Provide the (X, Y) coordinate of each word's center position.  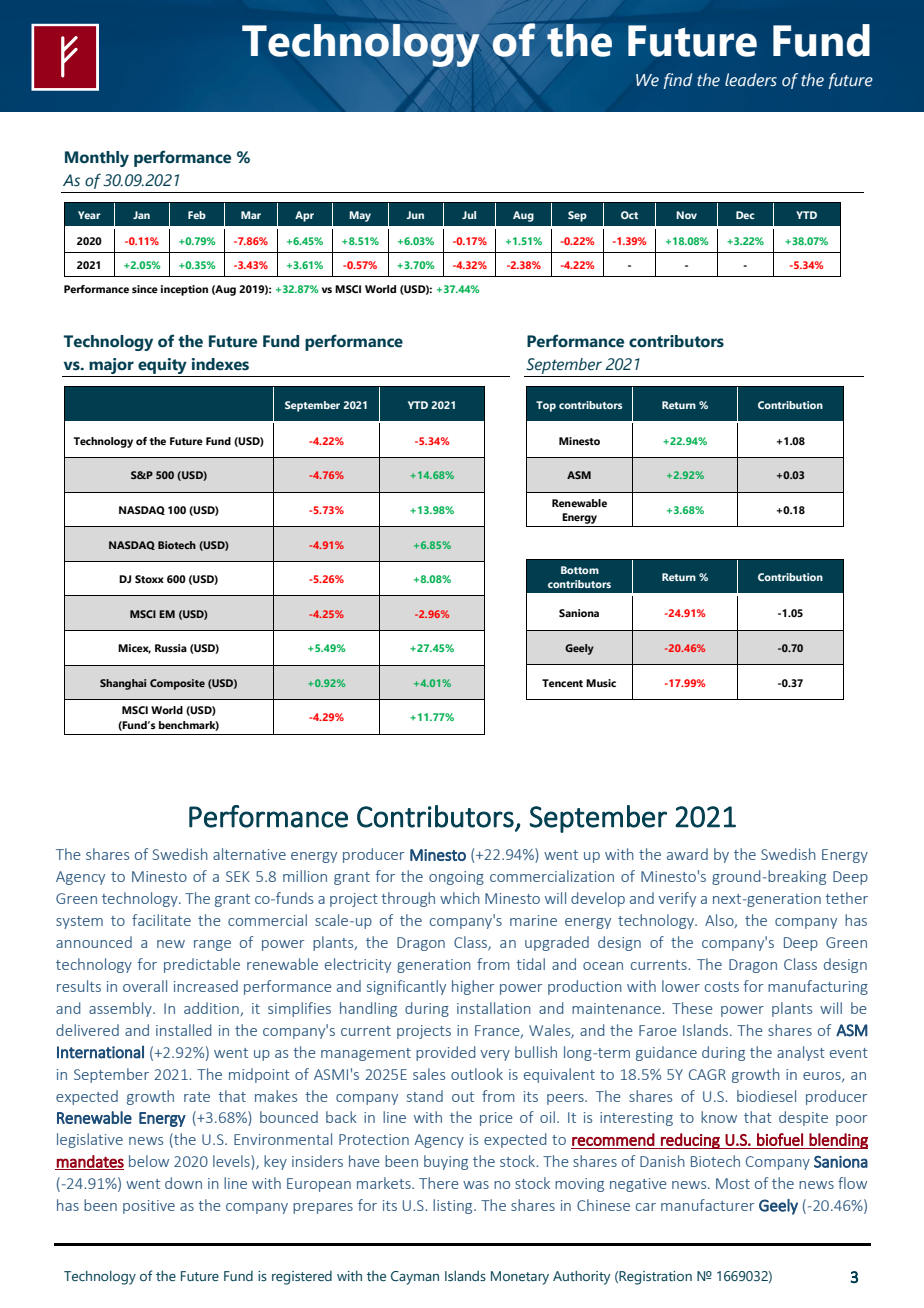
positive (149, 1207)
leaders (751, 80)
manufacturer (708, 1205)
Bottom (580, 570)
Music (601, 683)
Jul (469, 215)
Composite (177, 684)
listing (454, 1206)
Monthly (97, 159)
